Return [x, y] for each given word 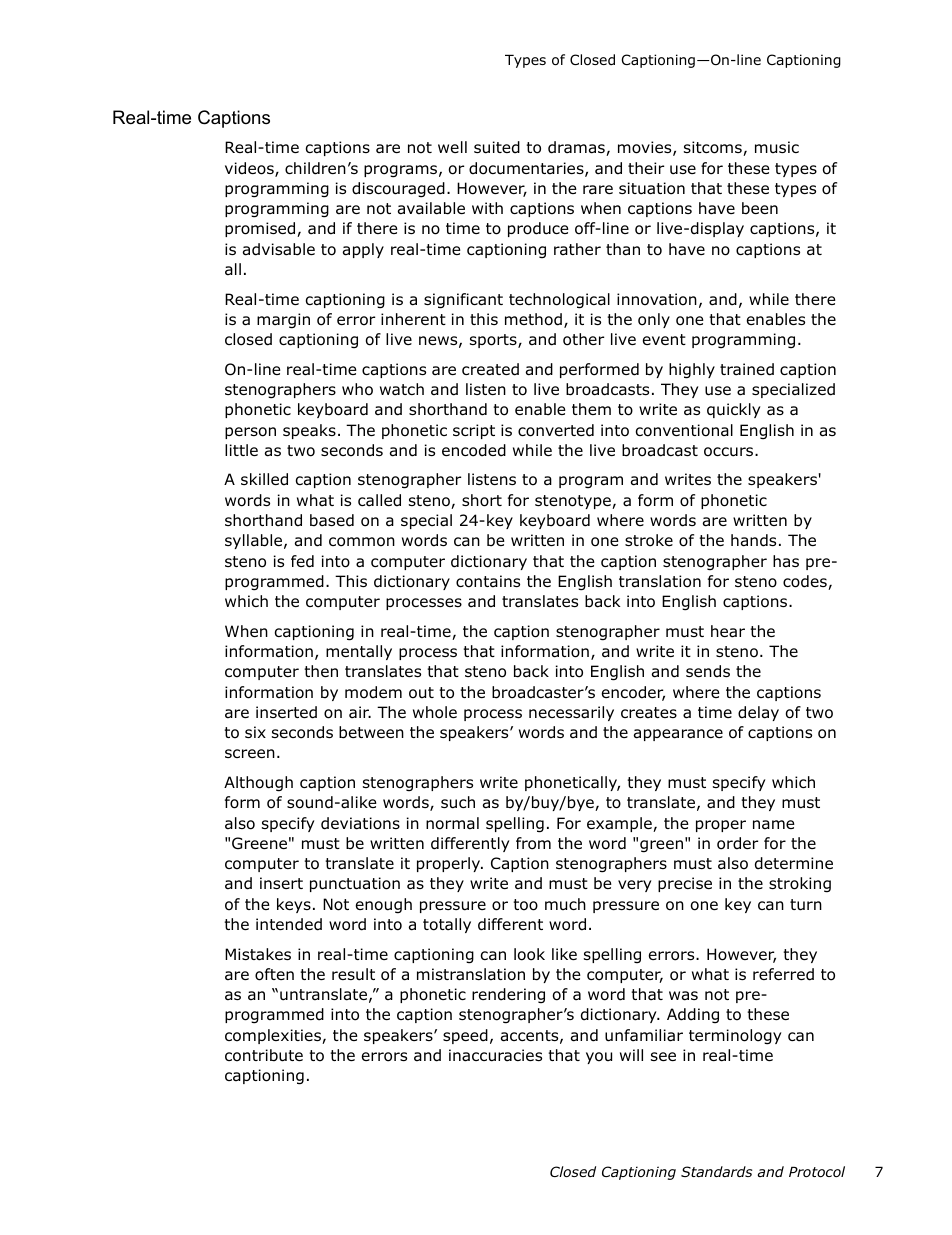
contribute [264, 1055]
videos [250, 169]
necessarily [571, 713]
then [321, 671]
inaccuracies [495, 1055]
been [760, 208]
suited [497, 147]
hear [728, 631]
